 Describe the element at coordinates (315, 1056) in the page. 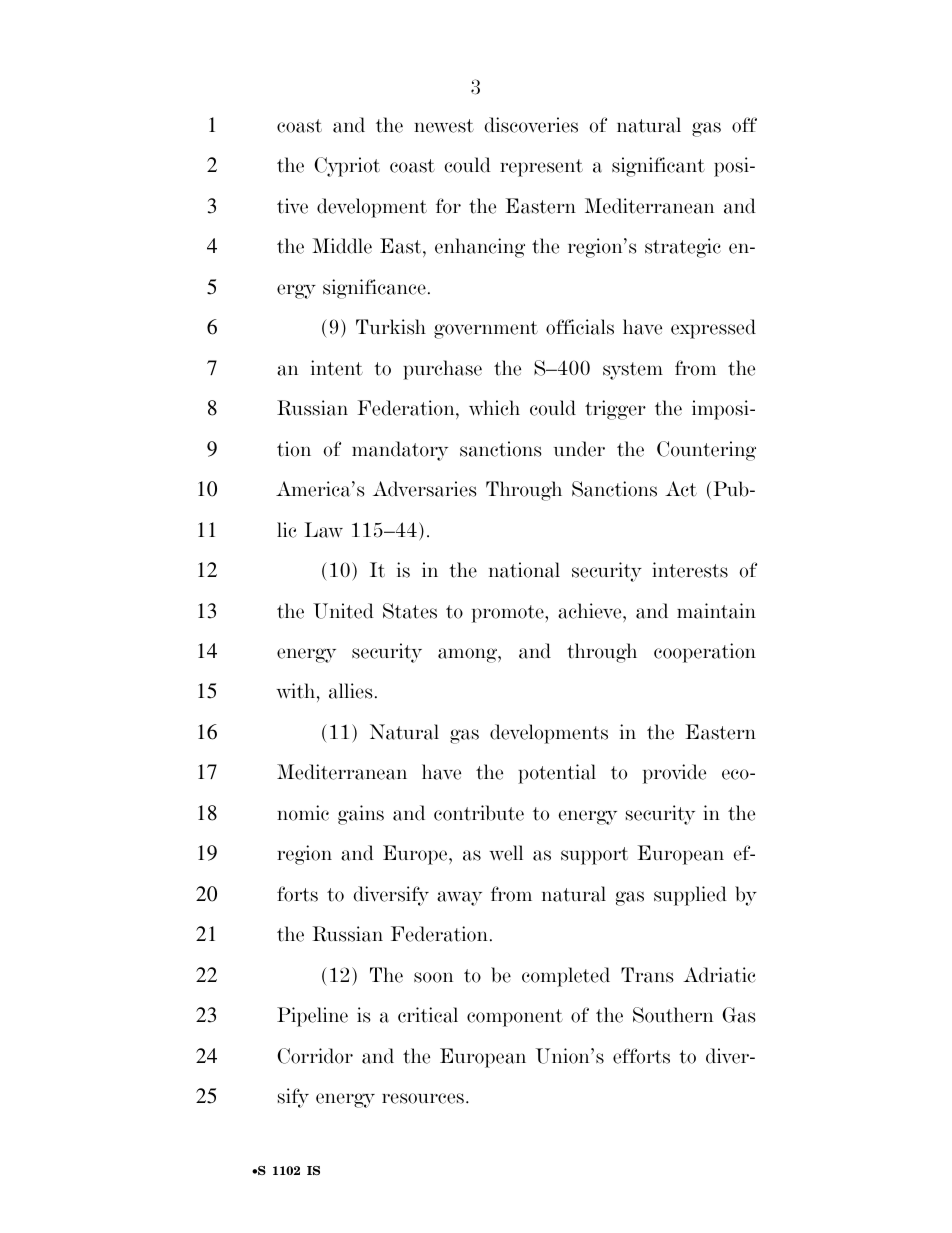

I see `Corridor` at that location.
